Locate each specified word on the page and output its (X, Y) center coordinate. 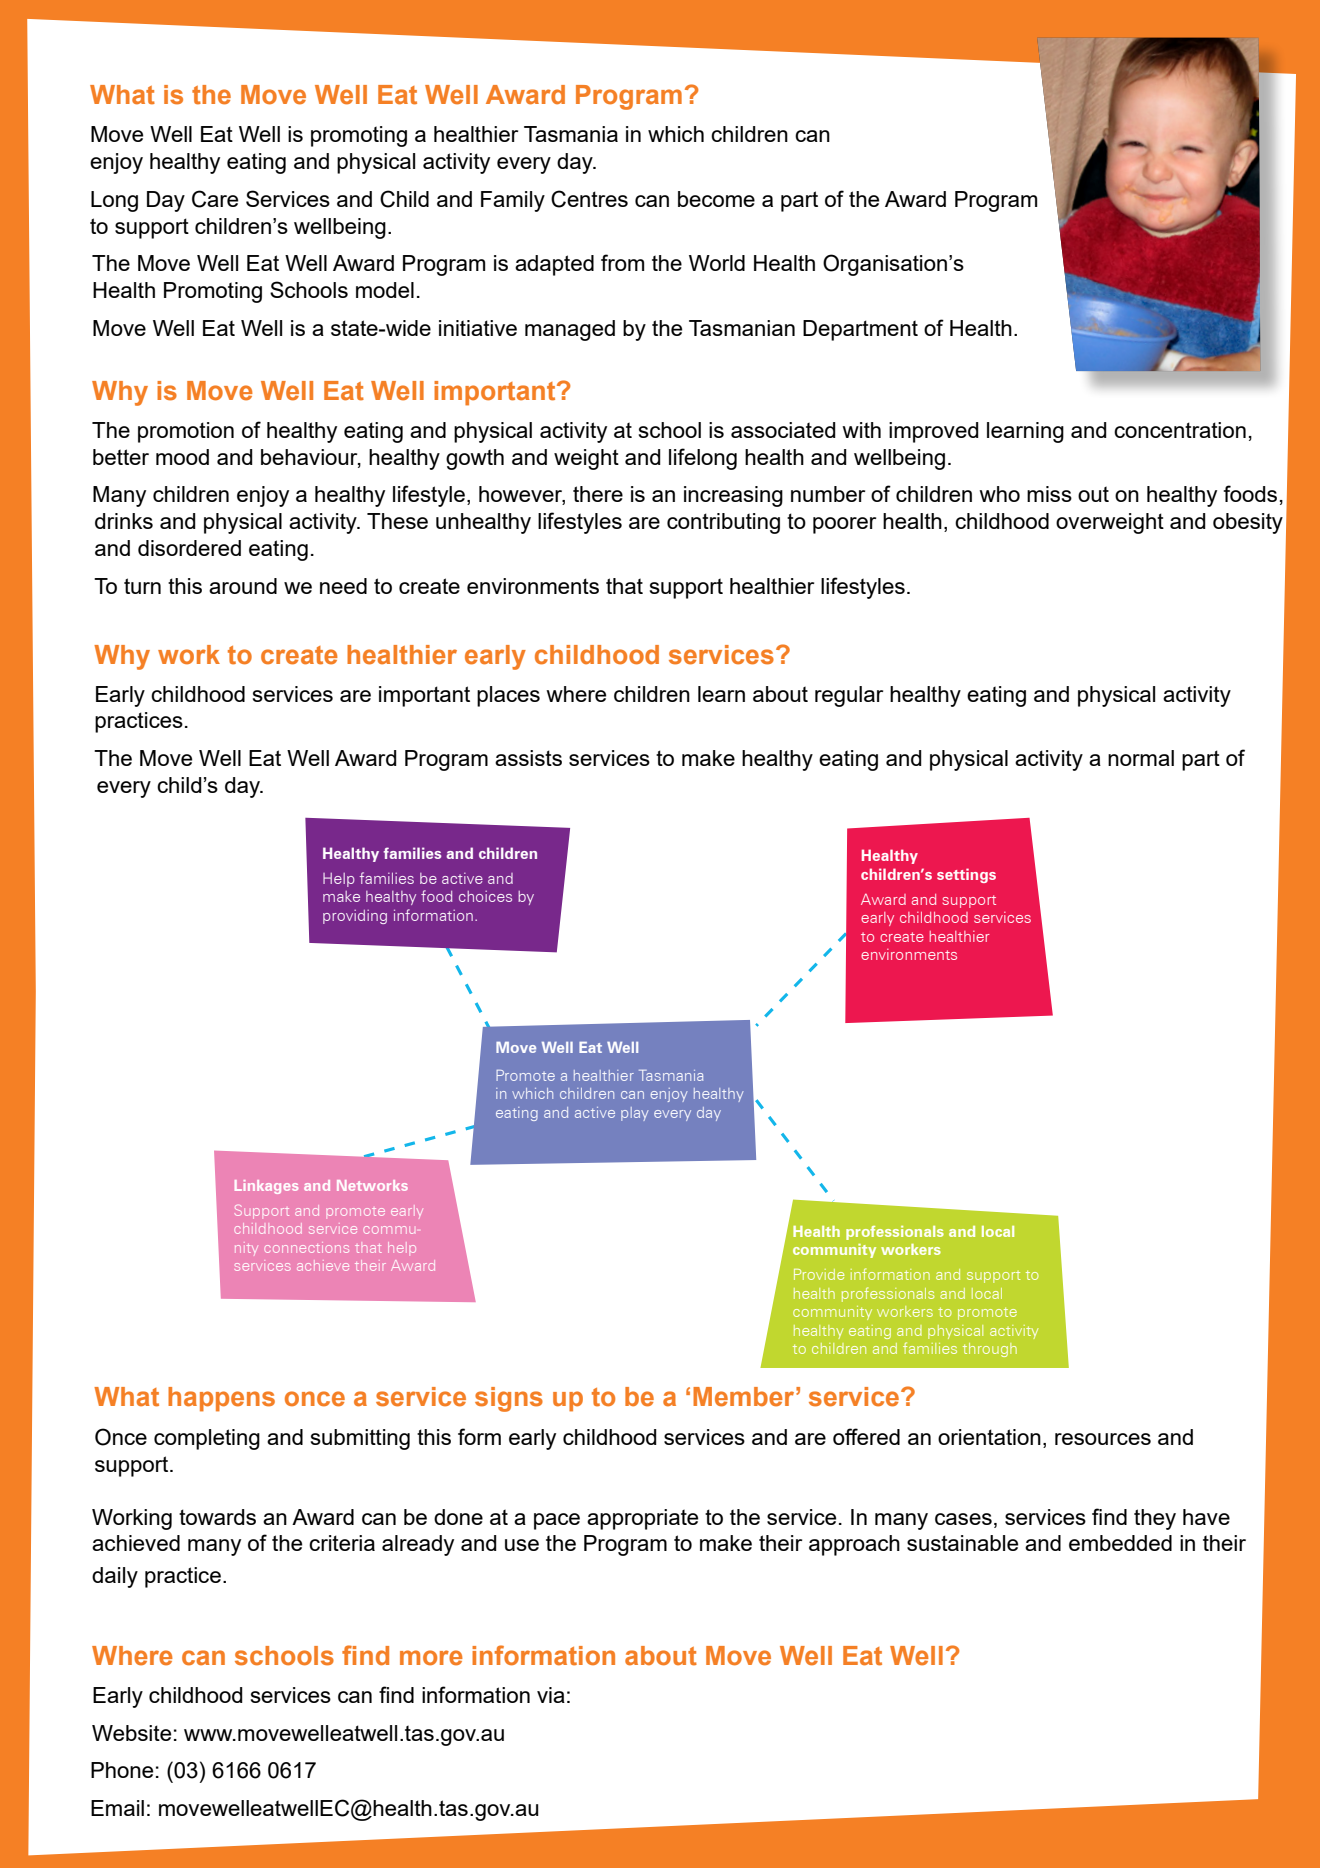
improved (934, 432)
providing (355, 917)
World (717, 263)
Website (131, 1733)
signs (509, 1399)
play (635, 1114)
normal (1141, 758)
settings (966, 875)
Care (215, 199)
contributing (723, 523)
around (243, 586)
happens (221, 1399)
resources (1103, 1439)
